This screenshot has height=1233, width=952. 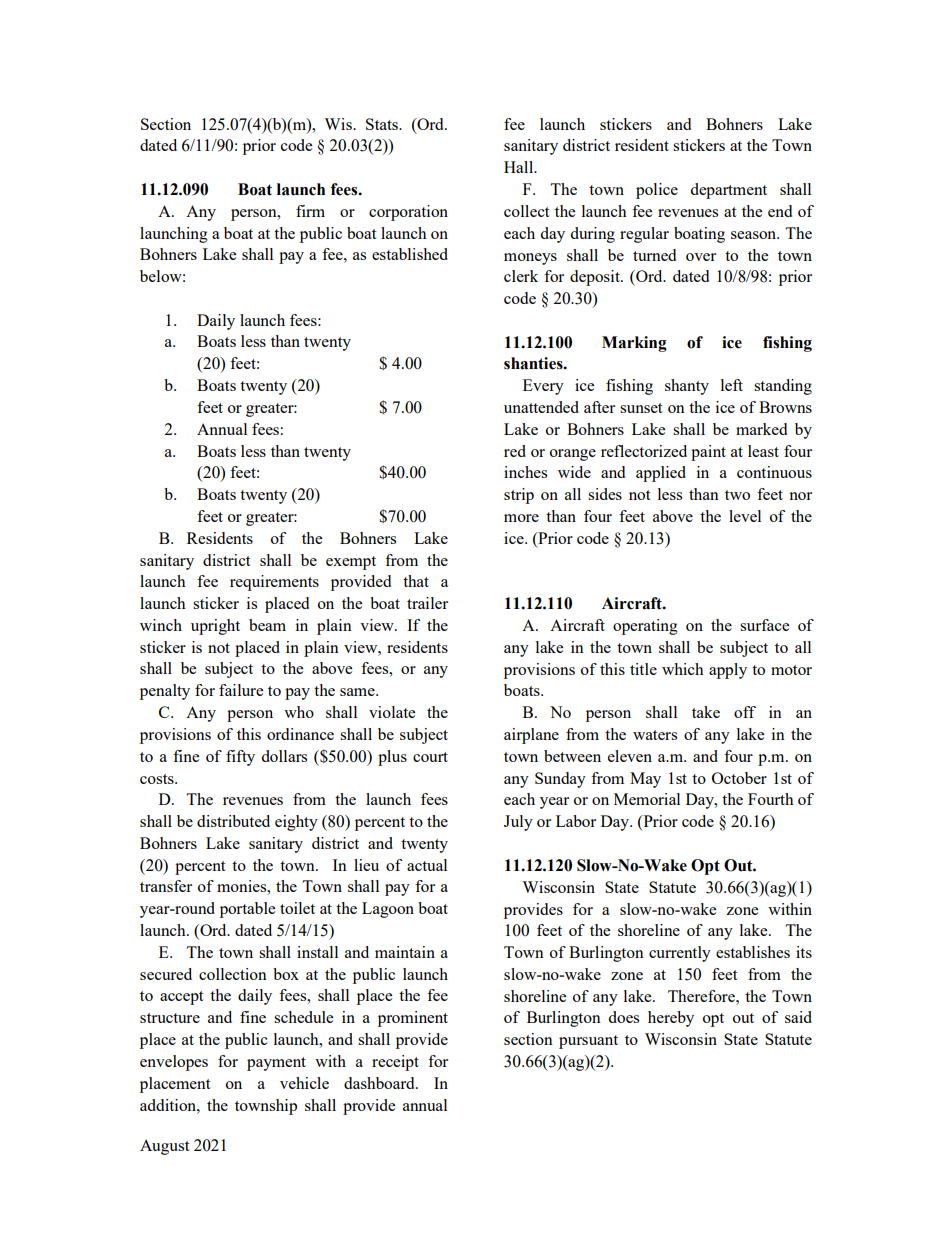 What do you see at coordinates (395, 1063) in the screenshot?
I see `receipt` at bounding box center [395, 1063].
